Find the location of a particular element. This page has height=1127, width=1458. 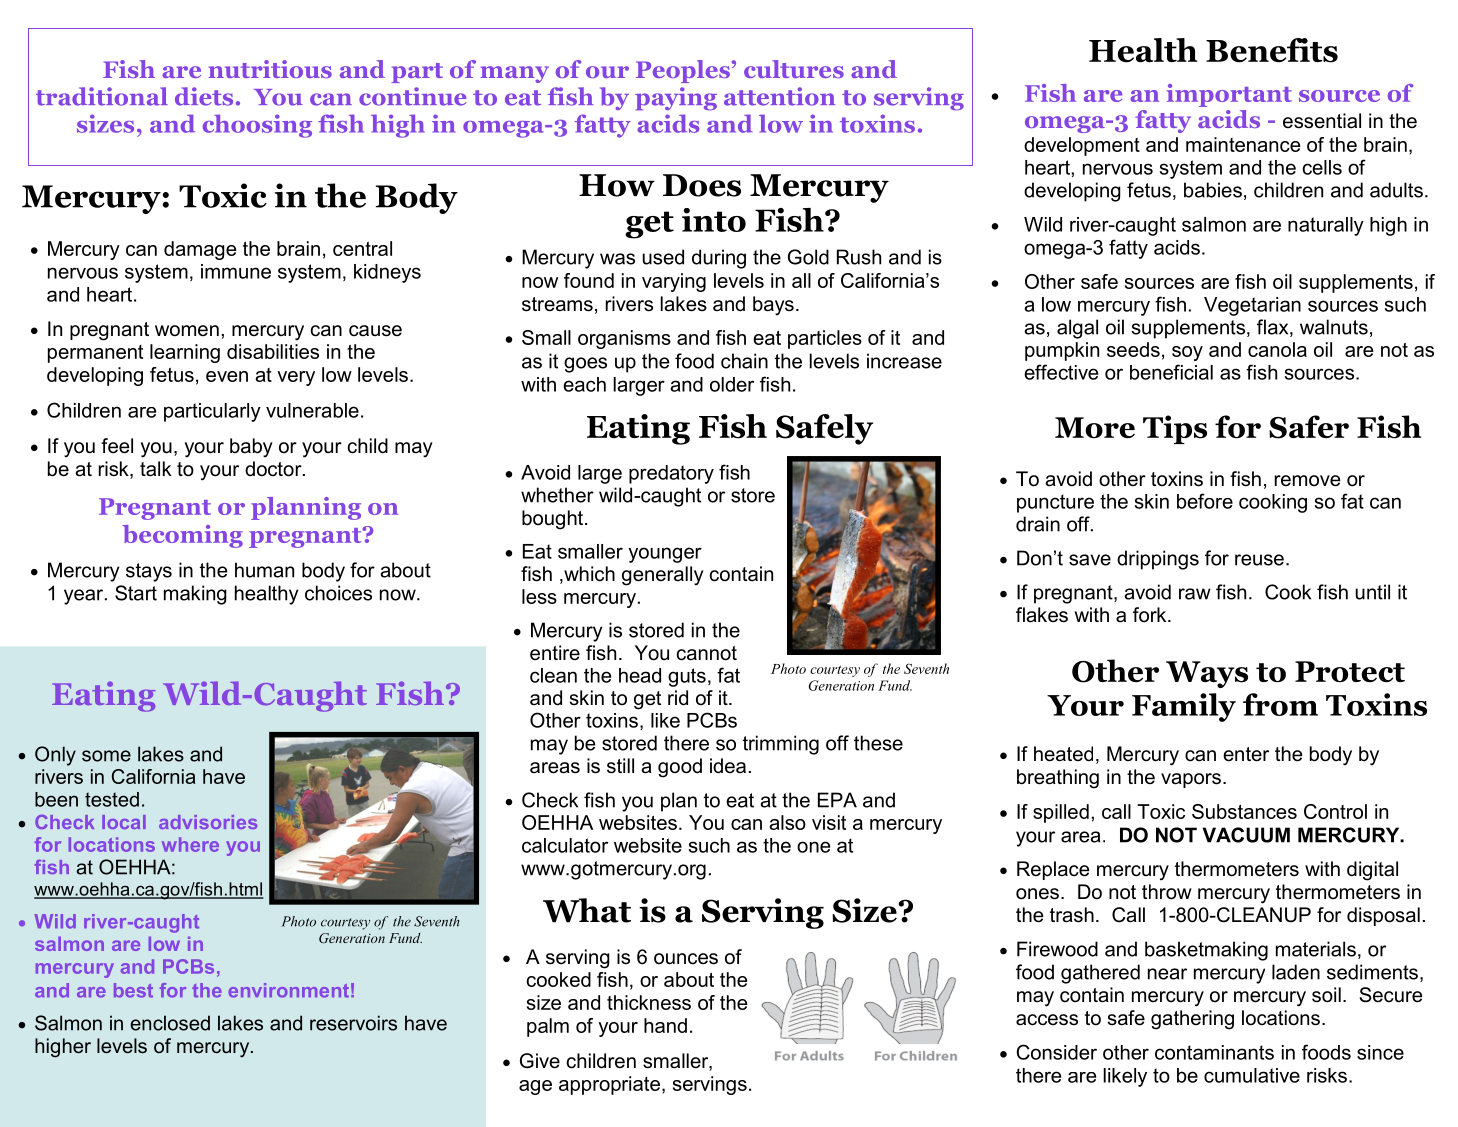

important is located at coordinates (1229, 95).
